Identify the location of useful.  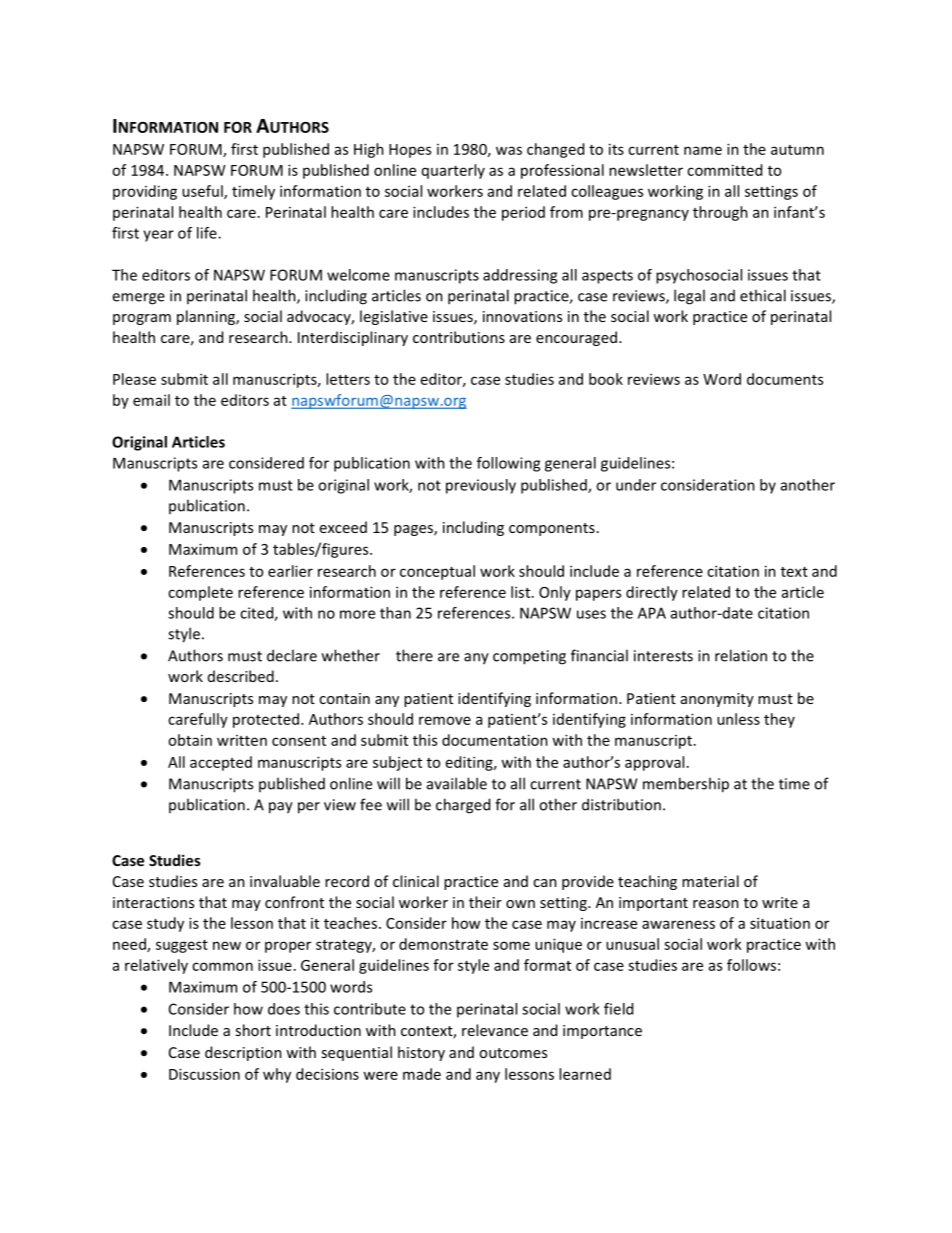
(203, 192).
